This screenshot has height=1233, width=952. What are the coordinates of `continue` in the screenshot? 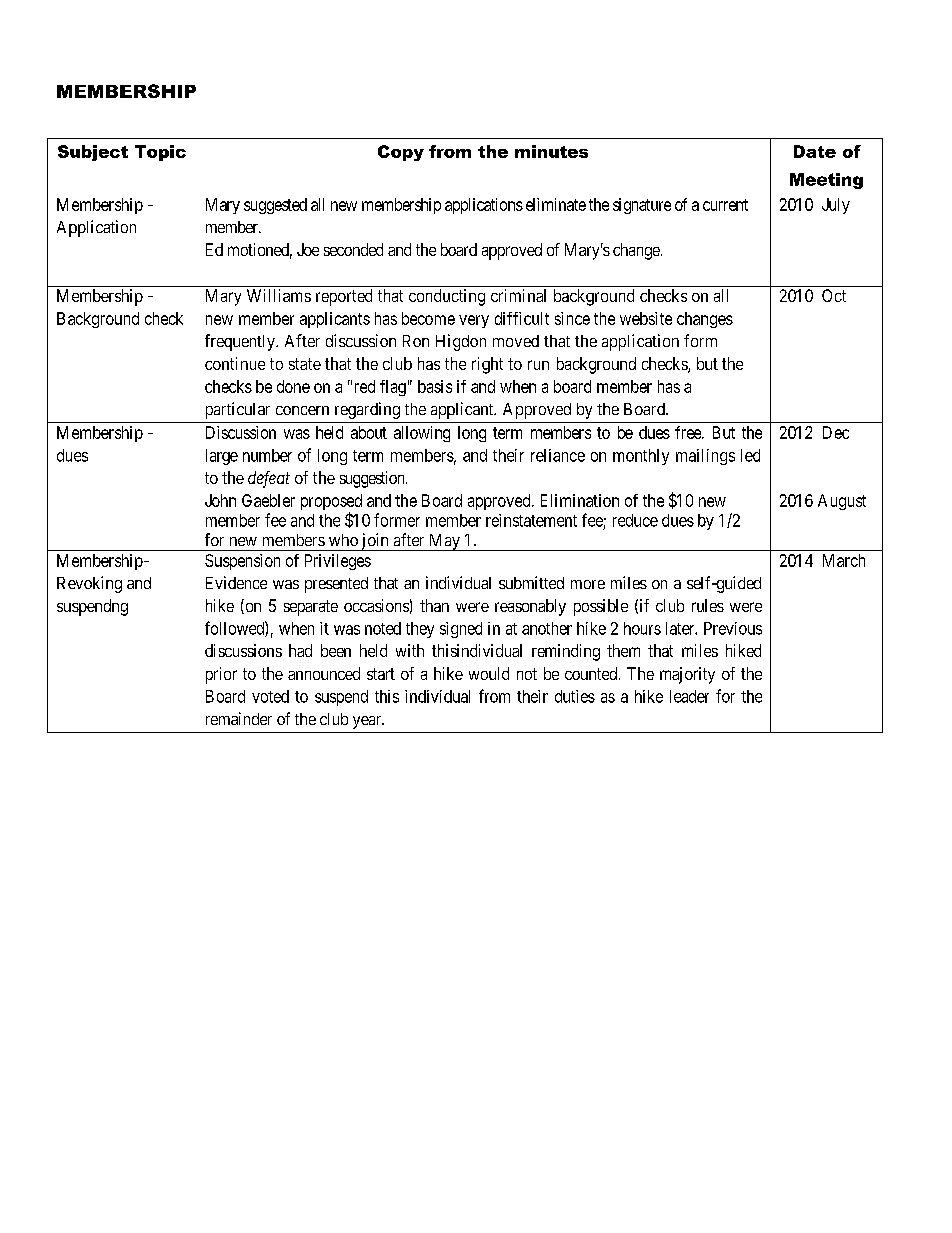 It's located at (235, 363).
